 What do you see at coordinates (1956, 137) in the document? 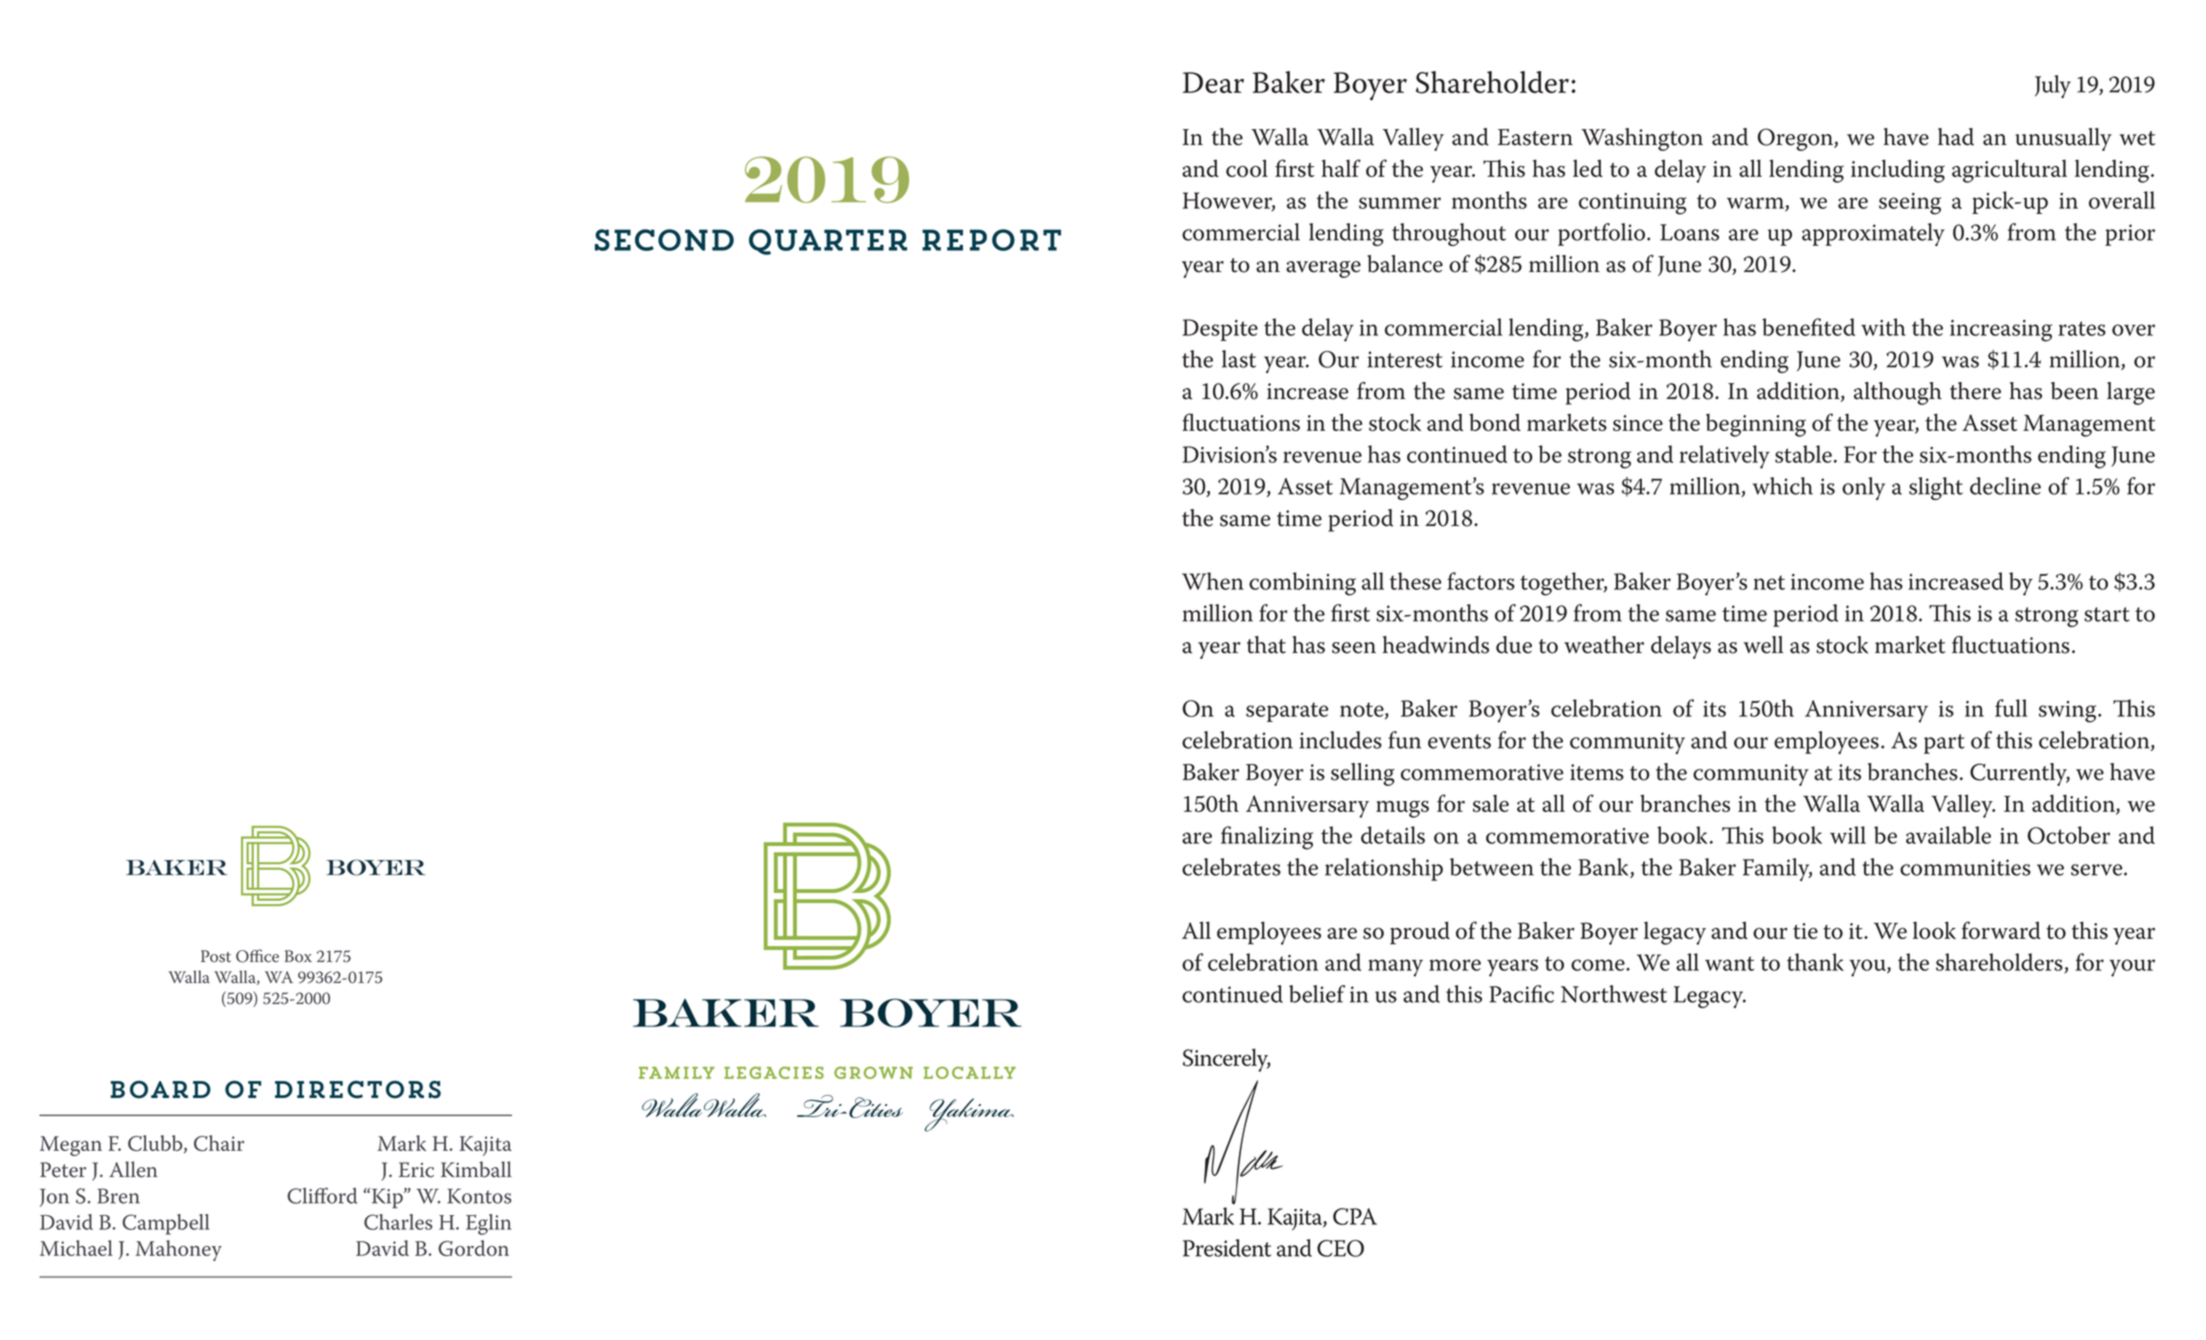
I see `had` at bounding box center [1956, 137].
